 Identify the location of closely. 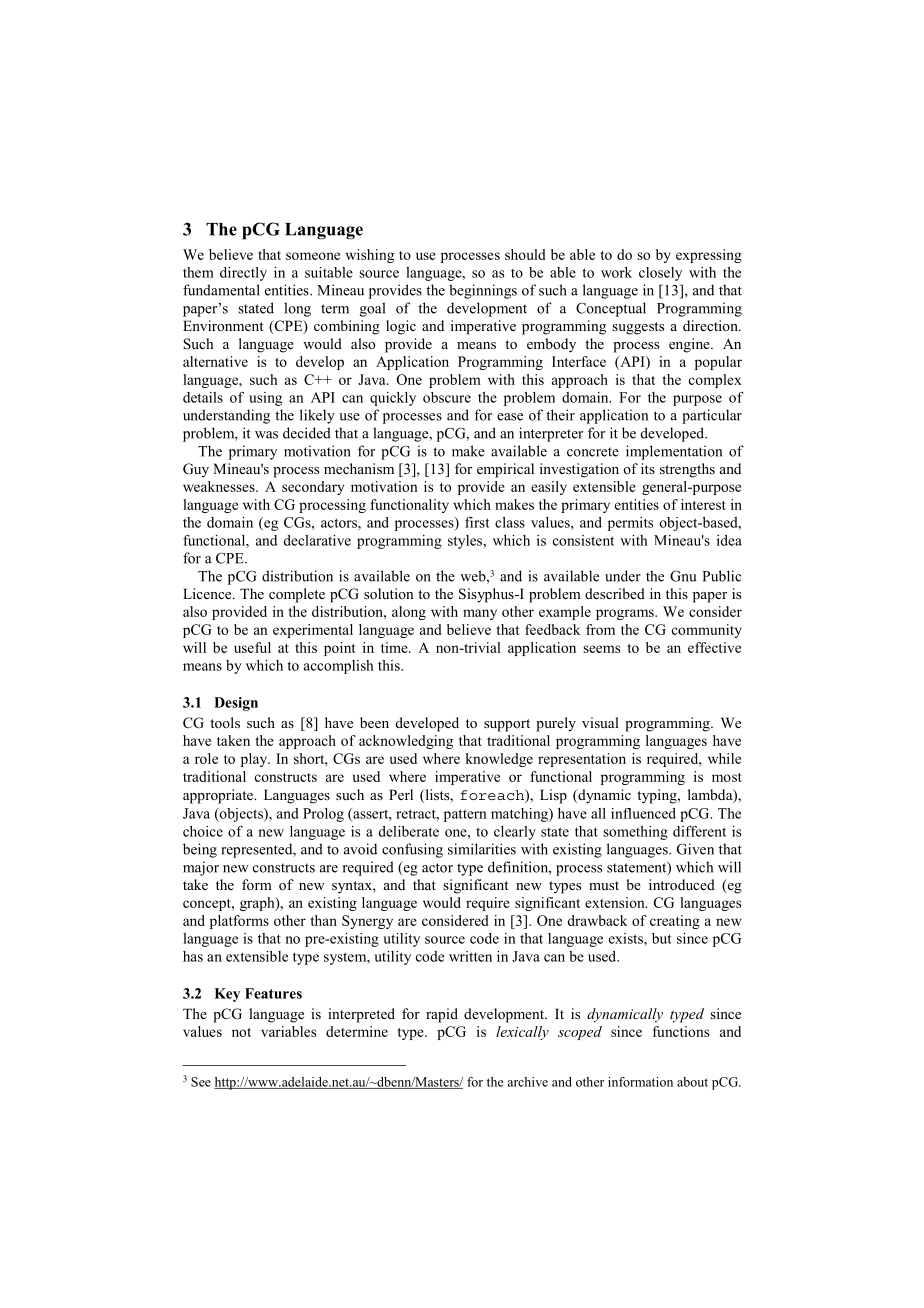
(660, 274).
